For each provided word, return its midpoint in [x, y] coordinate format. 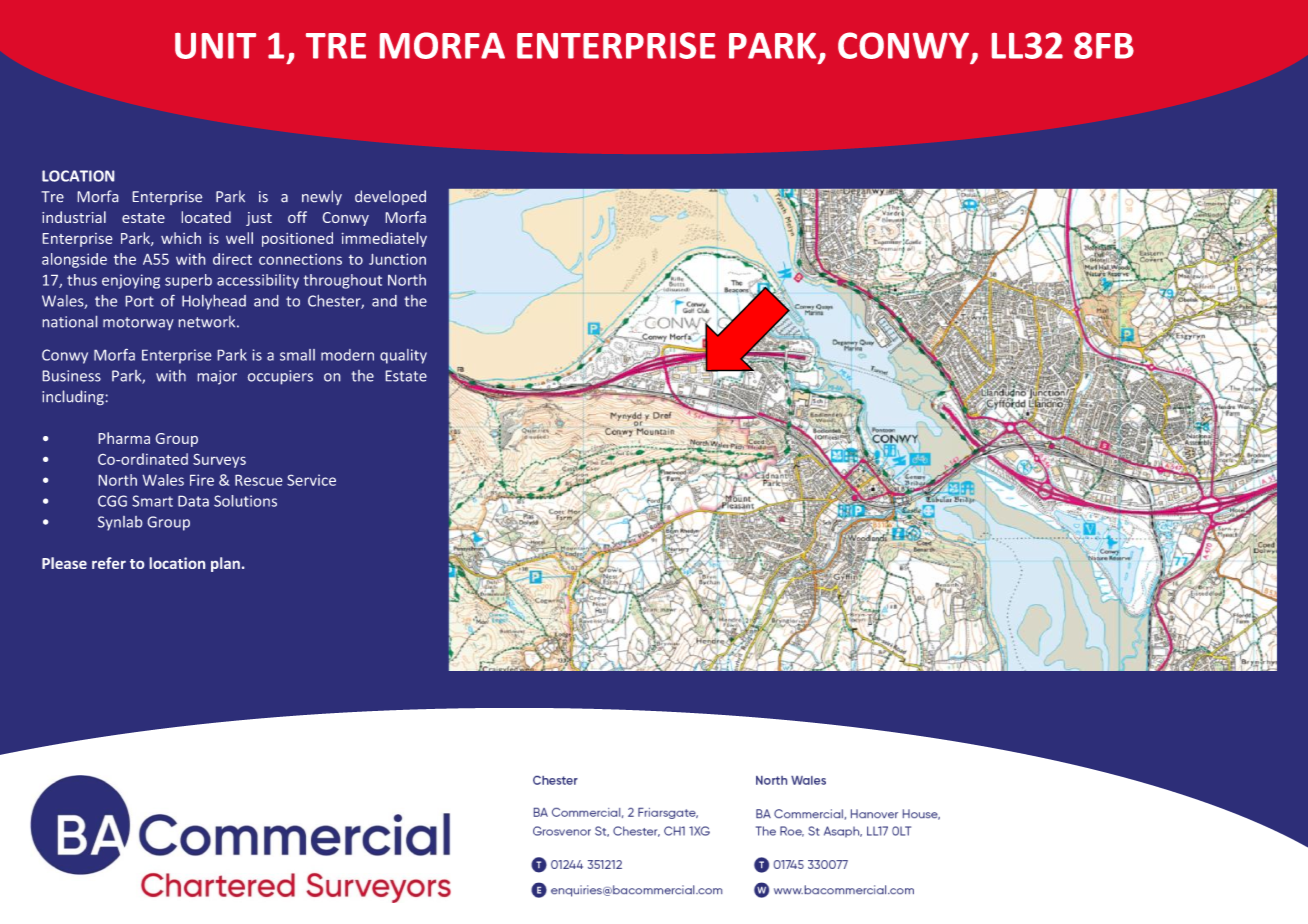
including [73, 397]
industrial [74, 217]
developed [390, 197]
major [217, 377]
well [239, 238]
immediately [384, 239]
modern [347, 355]
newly [322, 197]
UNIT [215, 46]
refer [109, 563]
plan [225, 564]
